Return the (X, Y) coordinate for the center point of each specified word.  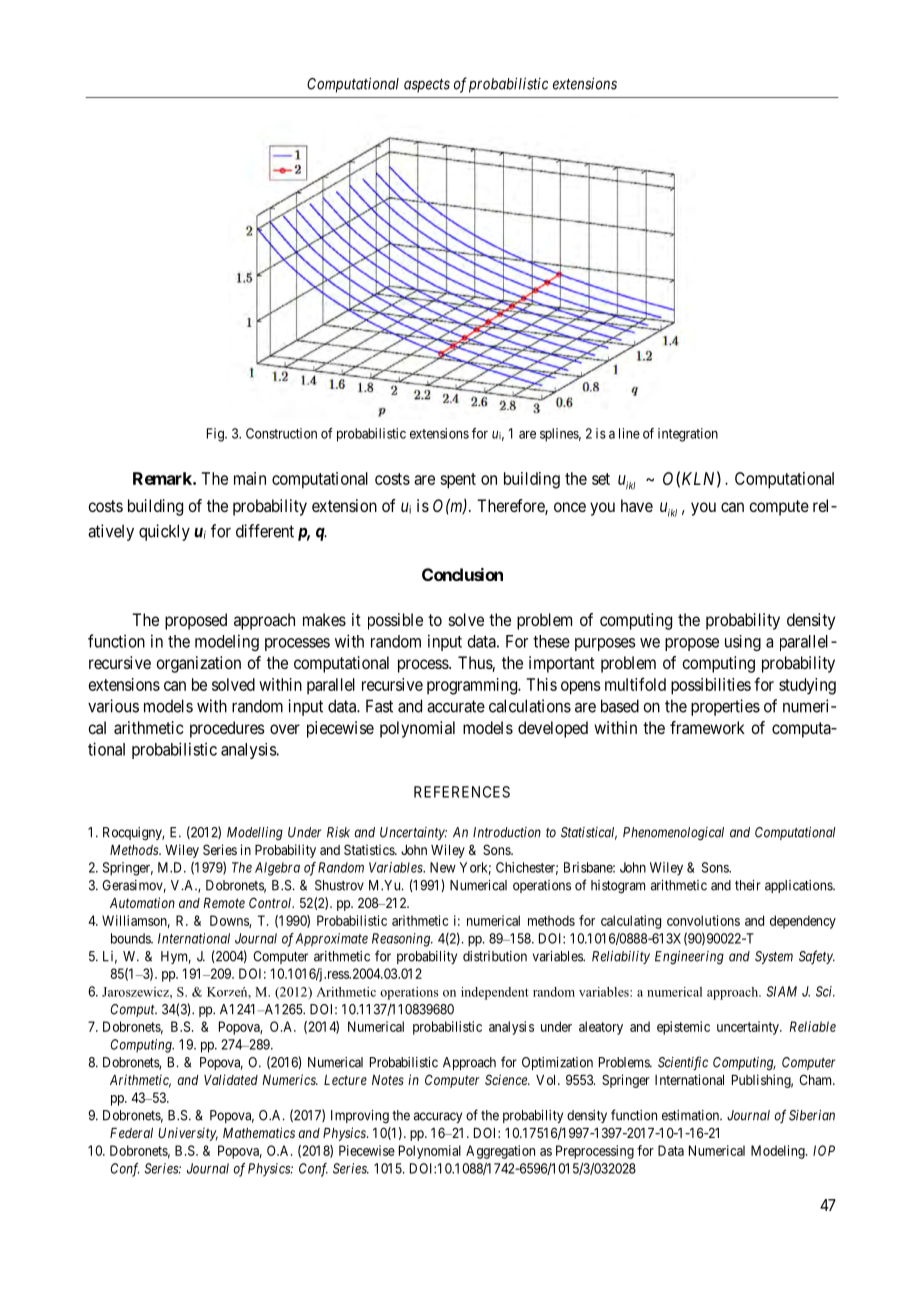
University (188, 1134)
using (743, 643)
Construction (281, 433)
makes (324, 619)
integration (688, 435)
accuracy (438, 1117)
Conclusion (462, 574)
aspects (427, 85)
